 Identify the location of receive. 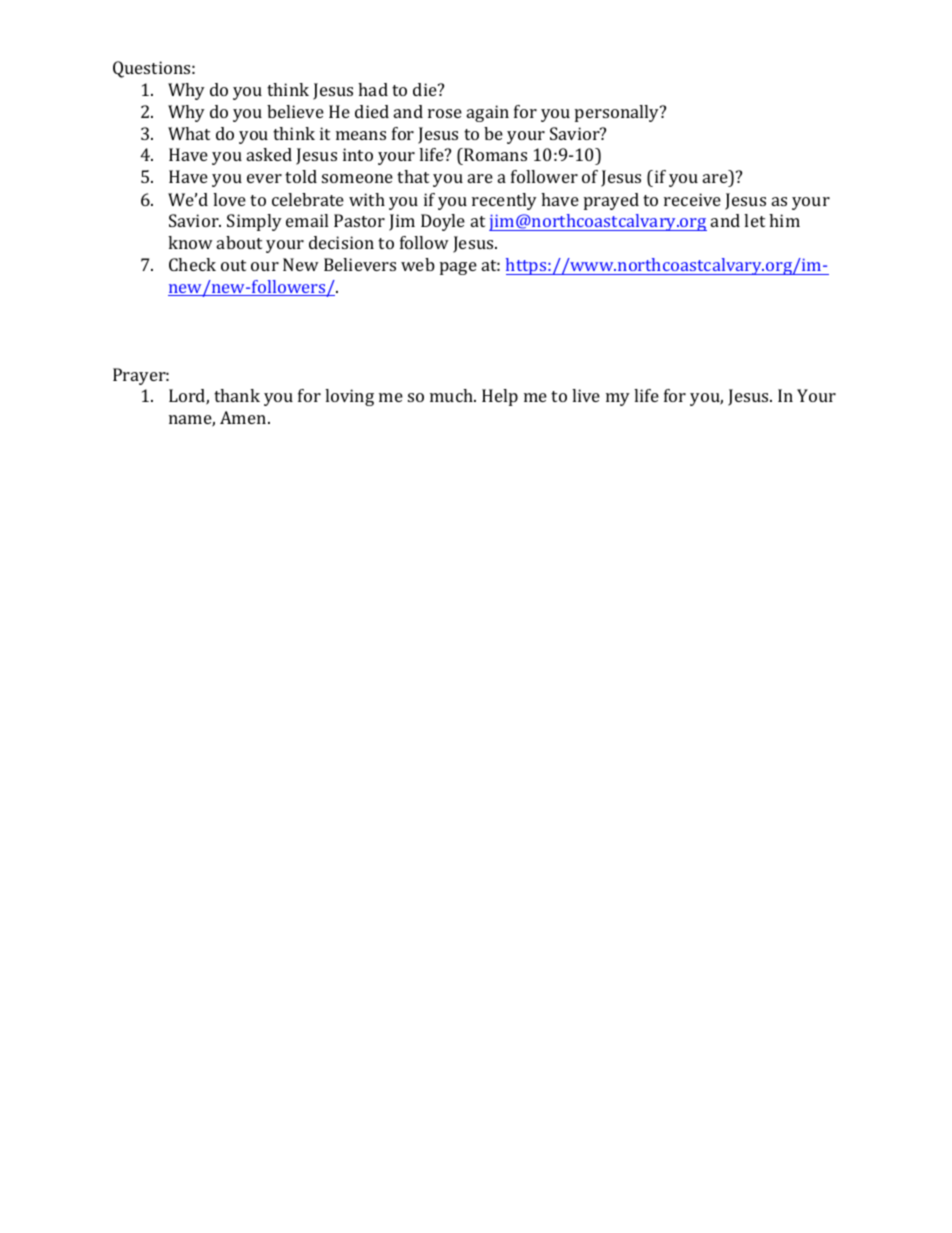
(692, 199).
